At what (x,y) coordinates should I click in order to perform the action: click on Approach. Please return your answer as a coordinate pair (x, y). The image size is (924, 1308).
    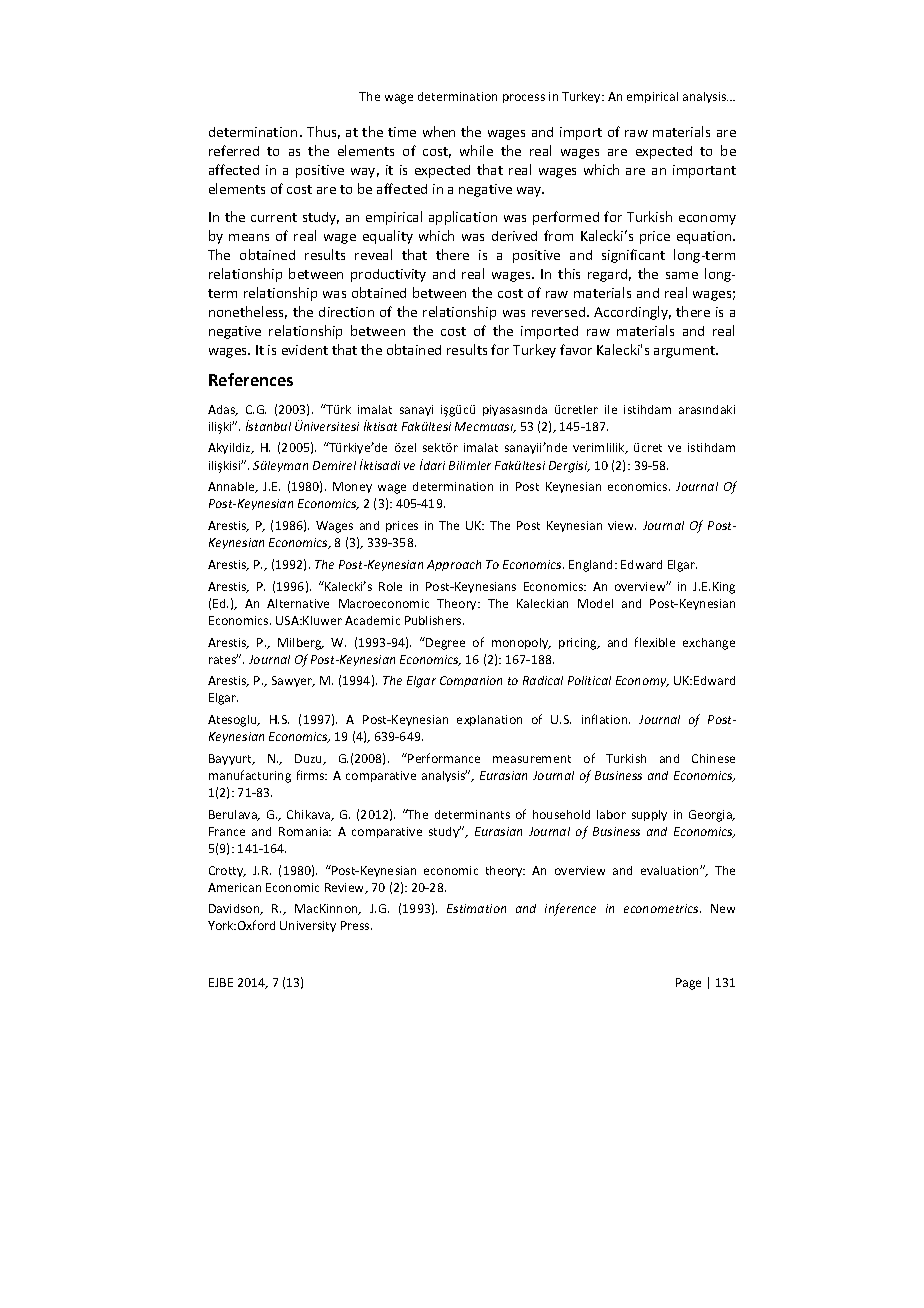
    Looking at the image, I should click on (454, 565).
